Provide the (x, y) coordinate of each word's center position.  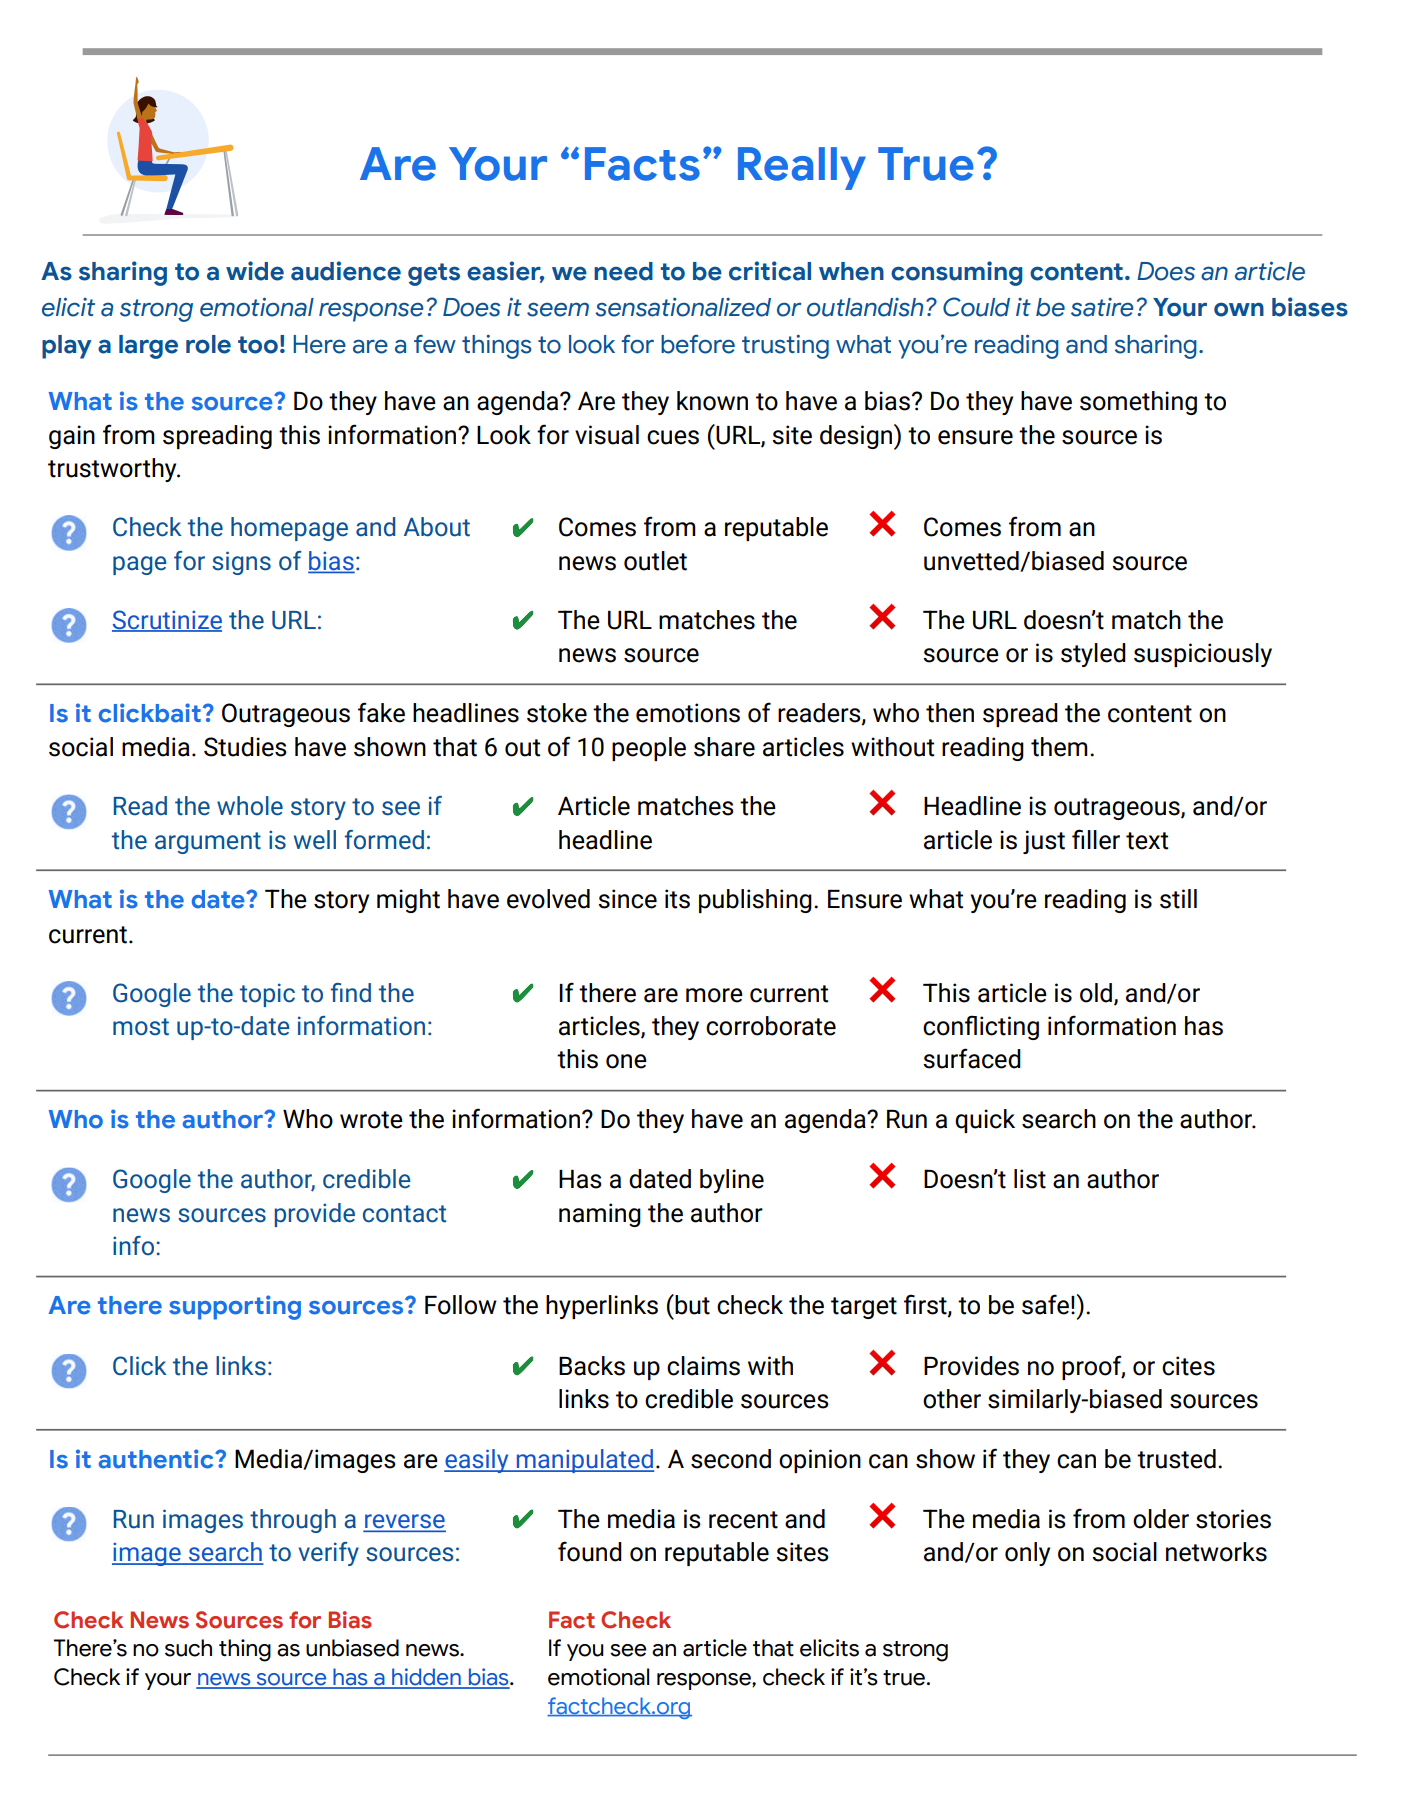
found (590, 1551)
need (623, 271)
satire (1102, 307)
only (1027, 1554)
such (188, 1648)
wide (255, 271)
